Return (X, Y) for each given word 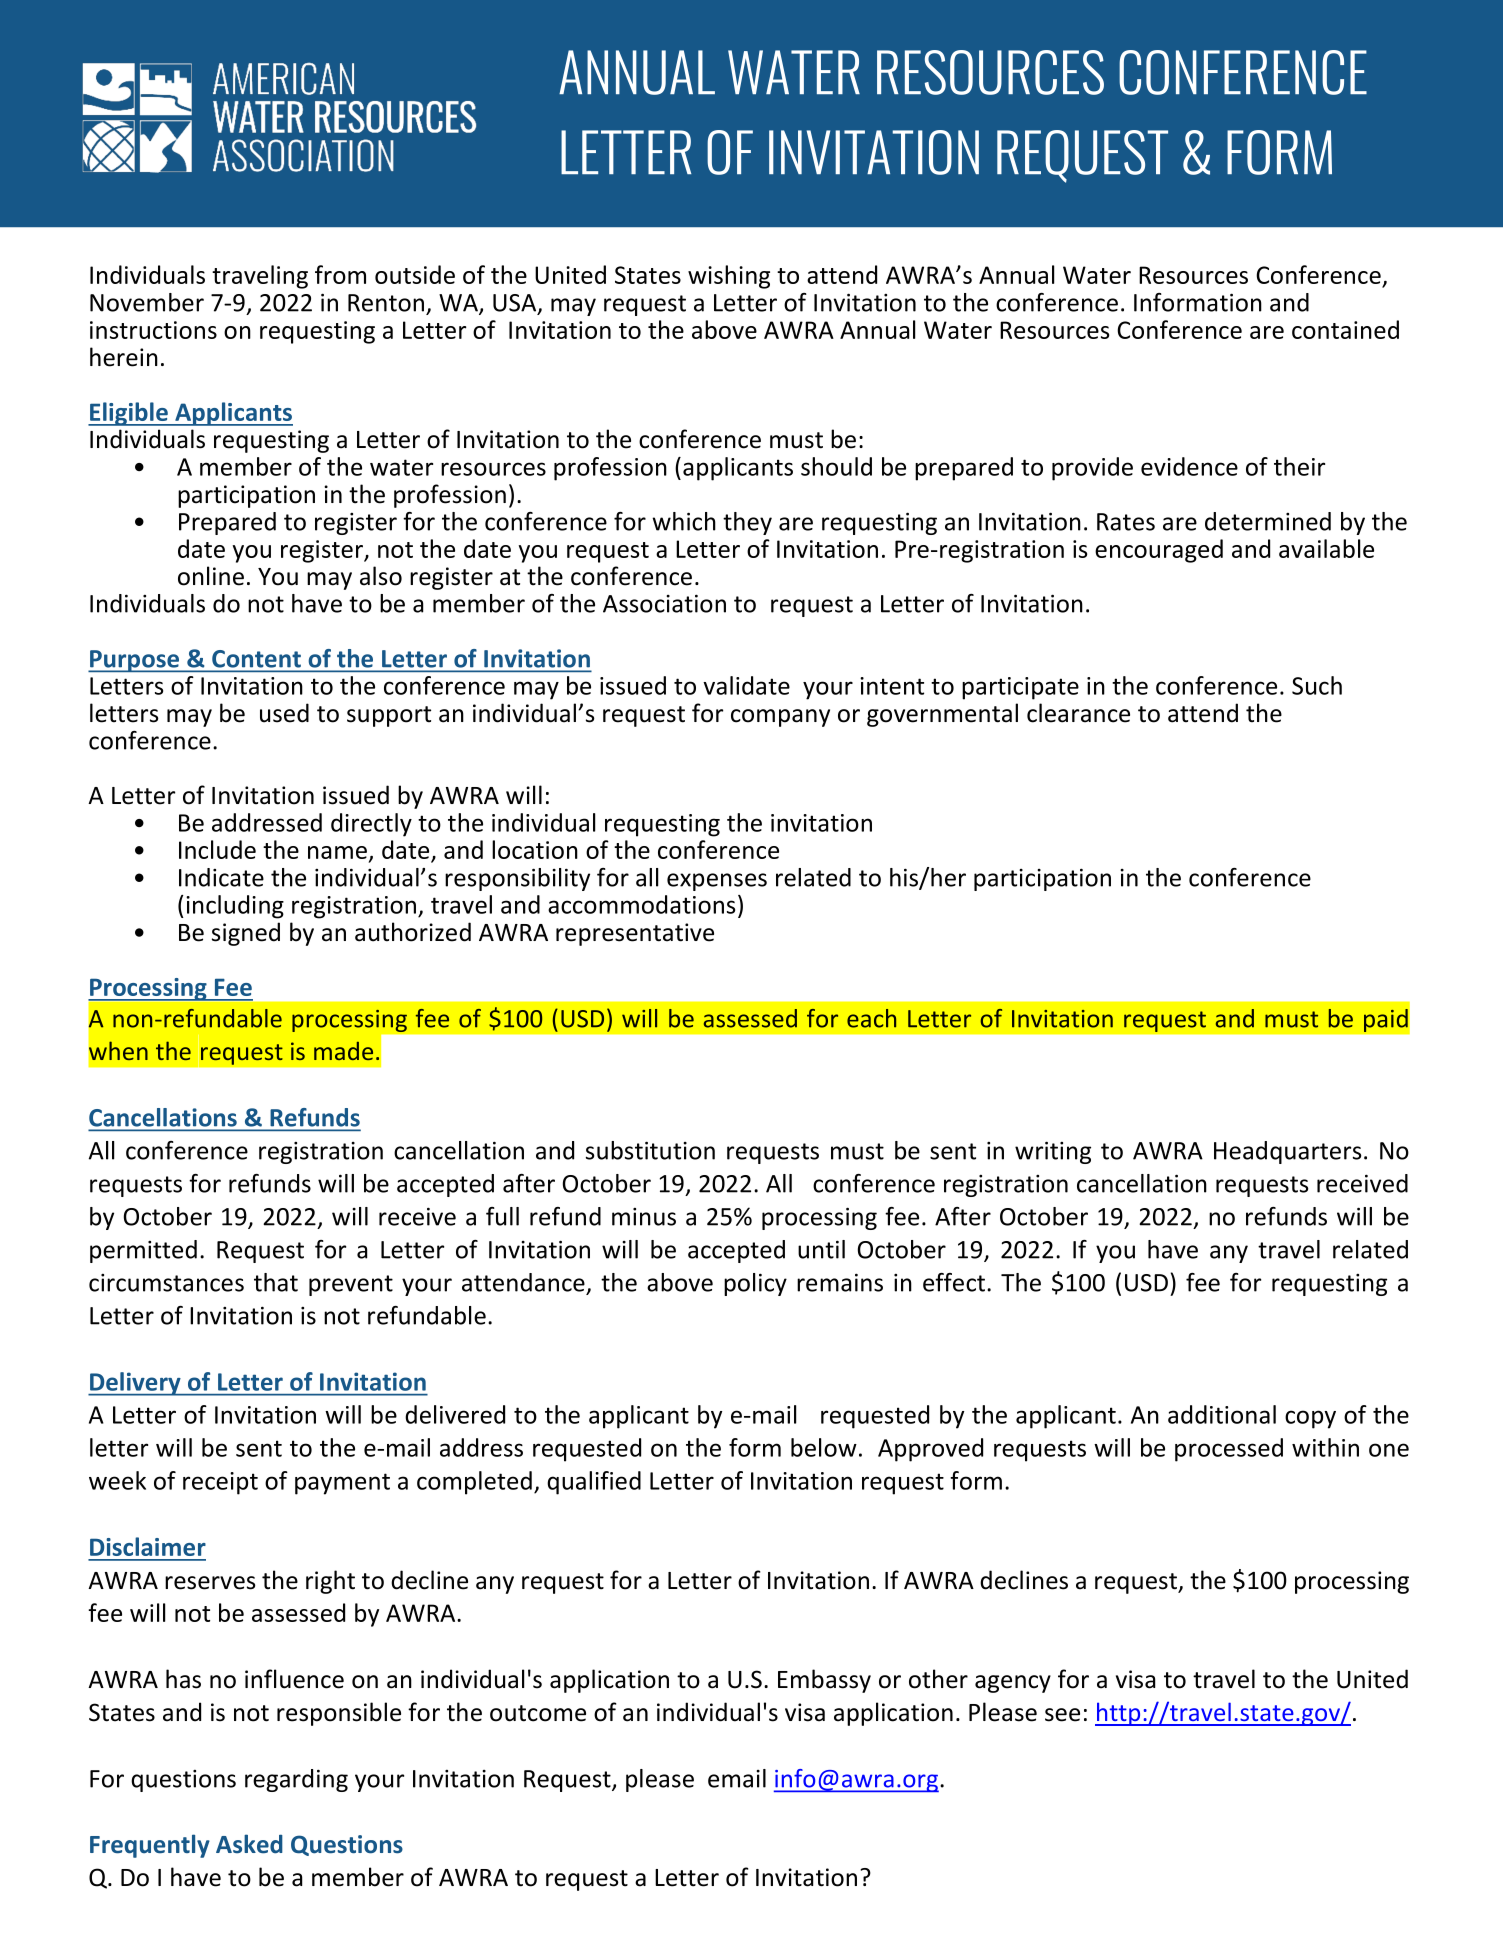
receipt (220, 1483)
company (780, 718)
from (340, 274)
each (871, 1018)
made (343, 1051)
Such (1317, 685)
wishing (729, 277)
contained (1345, 329)
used (284, 713)
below (824, 1447)
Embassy (824, 1681)
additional (1222, 1414)
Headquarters (1287, 1152)
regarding (296, 1780)
